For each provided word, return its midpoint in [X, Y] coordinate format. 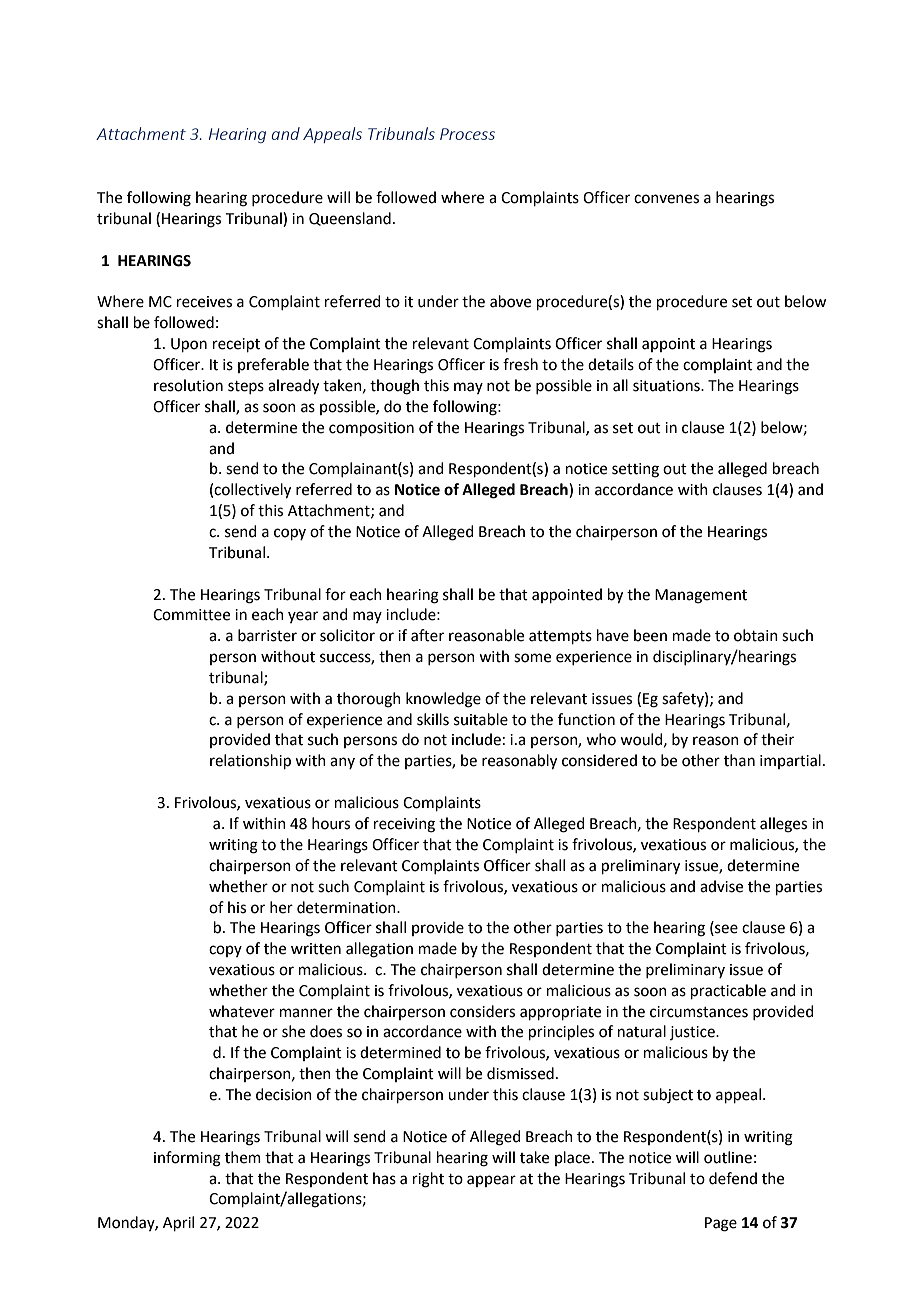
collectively [252, 491]
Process [467, 134]
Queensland [350, 219]
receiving [404, 825]
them [243, 1157]
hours [331, 823]
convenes [666, 199]
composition [371, 429]
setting [635, 470]
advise [721, 886]
